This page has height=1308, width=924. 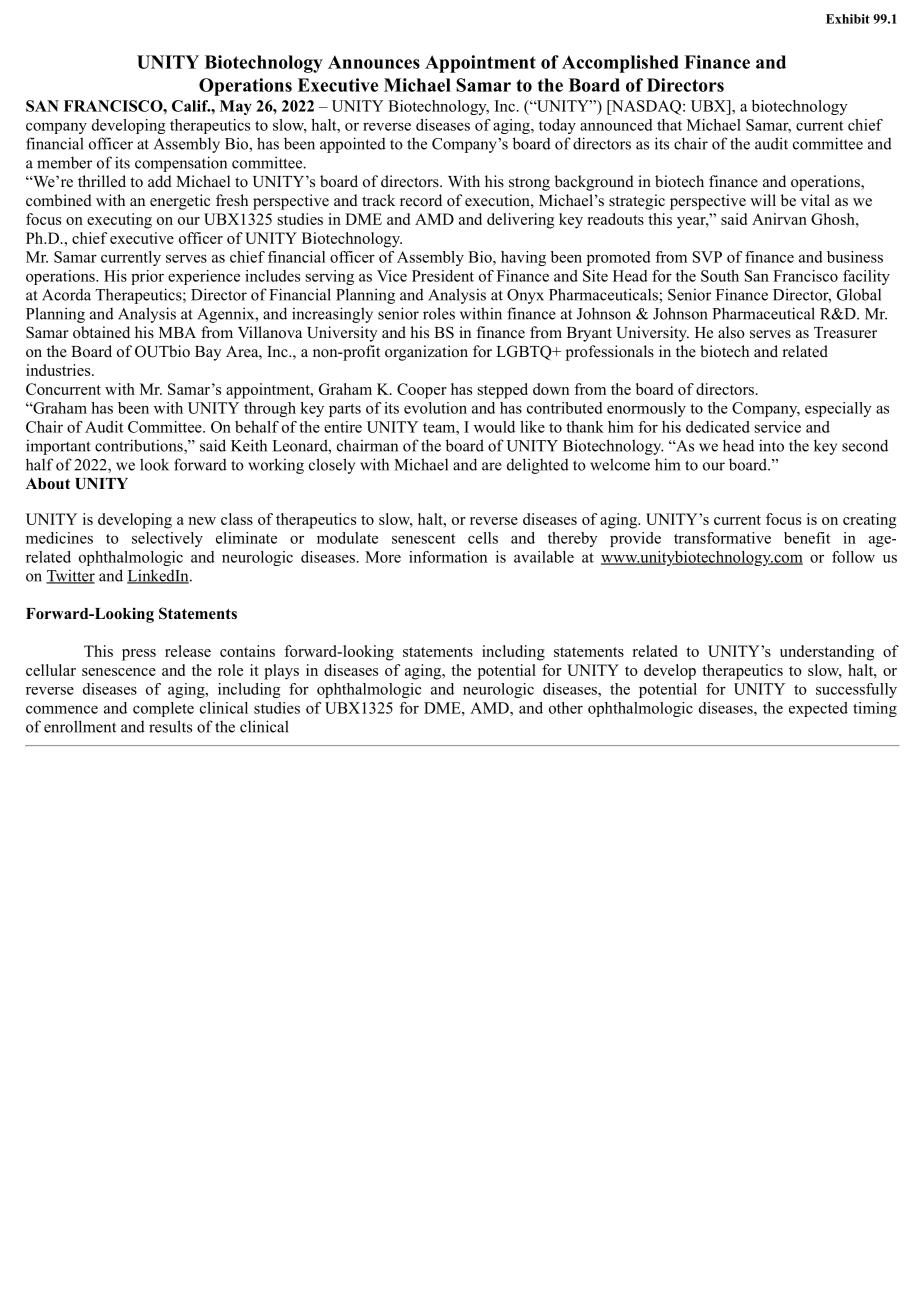 What do you see at coordinates (163, 709) in the page?
I see `complete` at bounding box center [163, 709].
